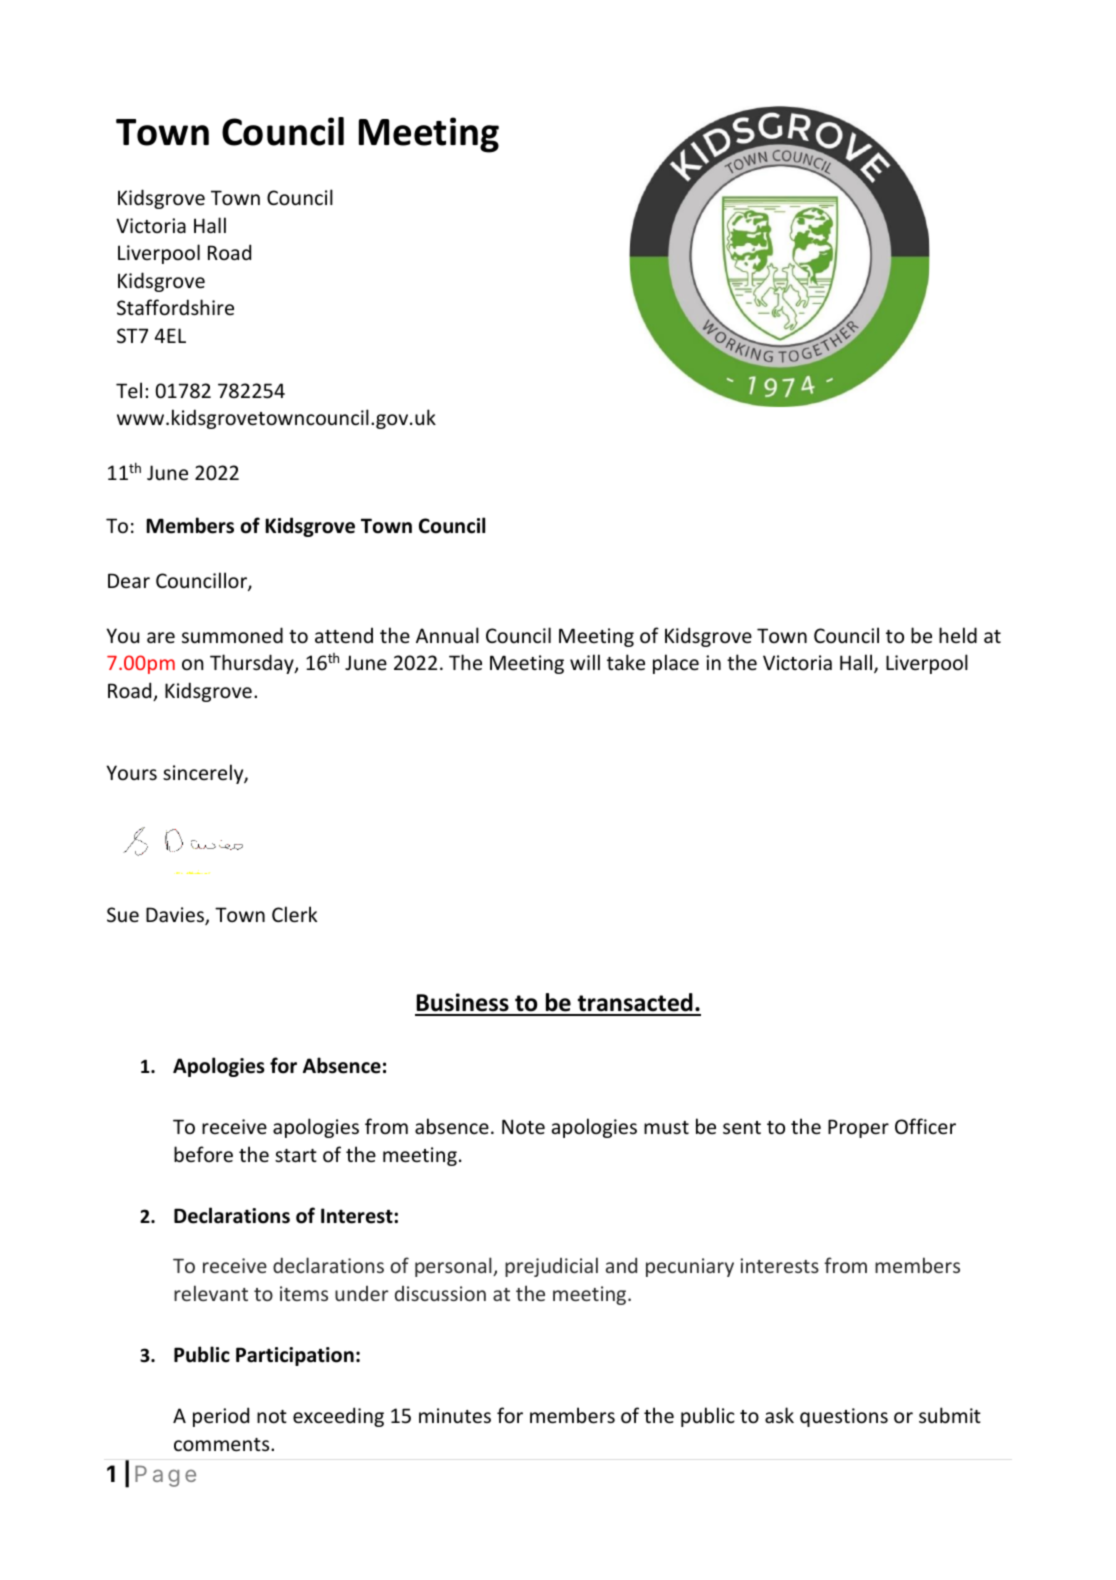  What do you see at coordinates (523, 1127) in the screenshot?
I see `Note` at bounding box center [523, 1127].
